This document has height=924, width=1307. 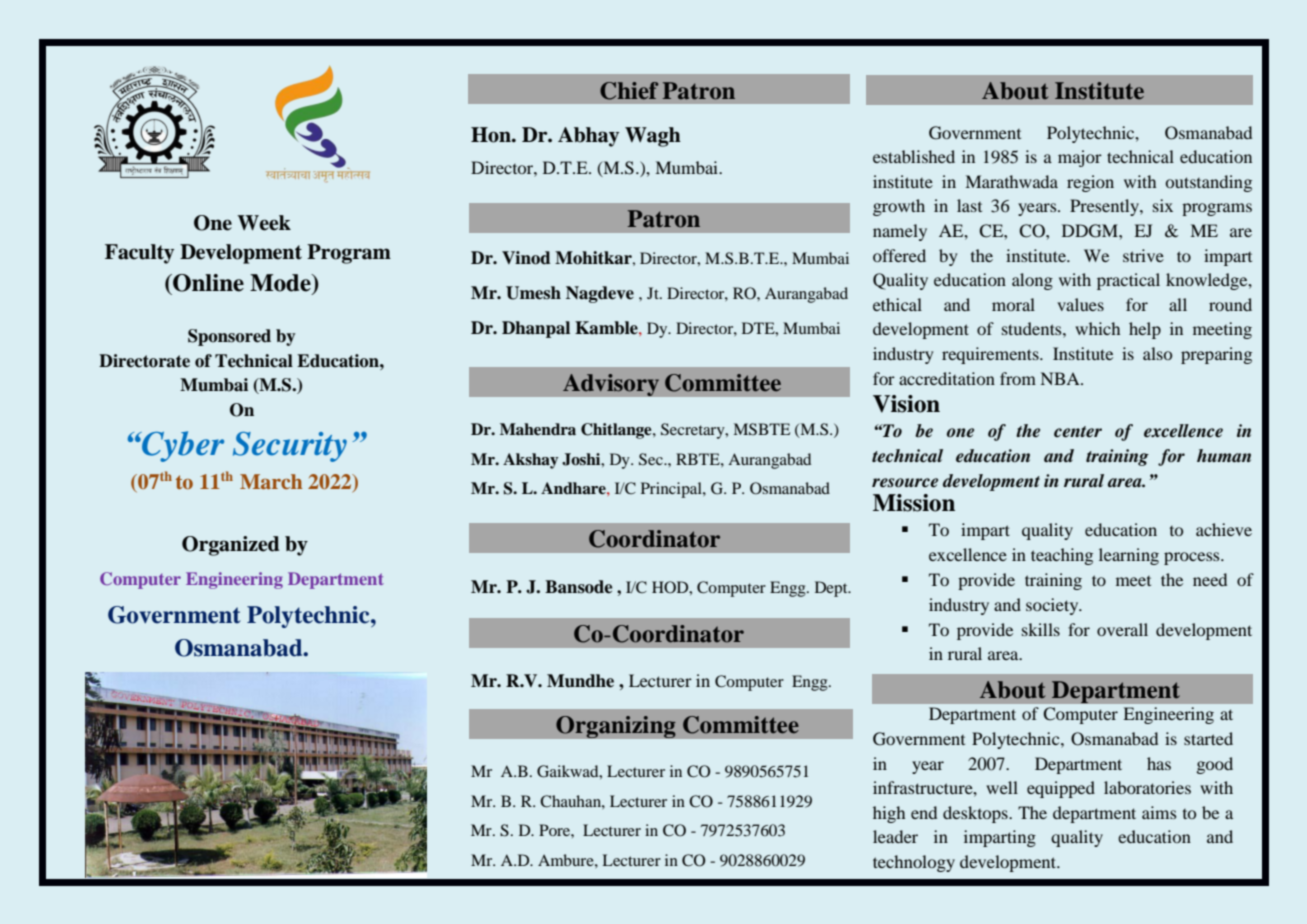 What do you see at coordinates (229, 337) in the document?
I see `Sponsored` at bounding box center [229, 337].
